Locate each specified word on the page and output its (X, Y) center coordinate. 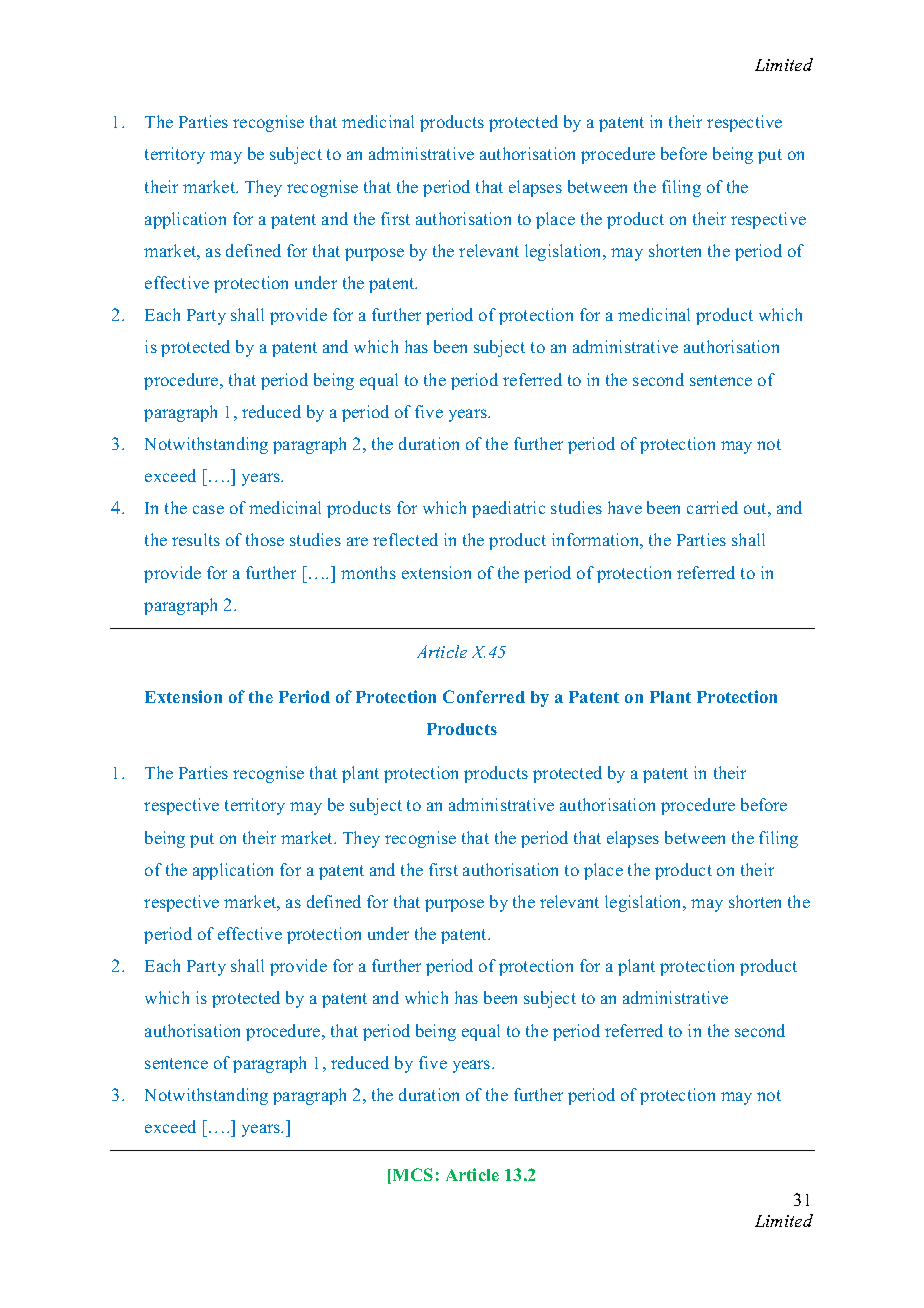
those (265, 539)
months (368, 572)
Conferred (484, 696)
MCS (413, 1174)
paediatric (508, 509)
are (357, 541)
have (625, 507)
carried (712, 507)
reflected (405, 539)
